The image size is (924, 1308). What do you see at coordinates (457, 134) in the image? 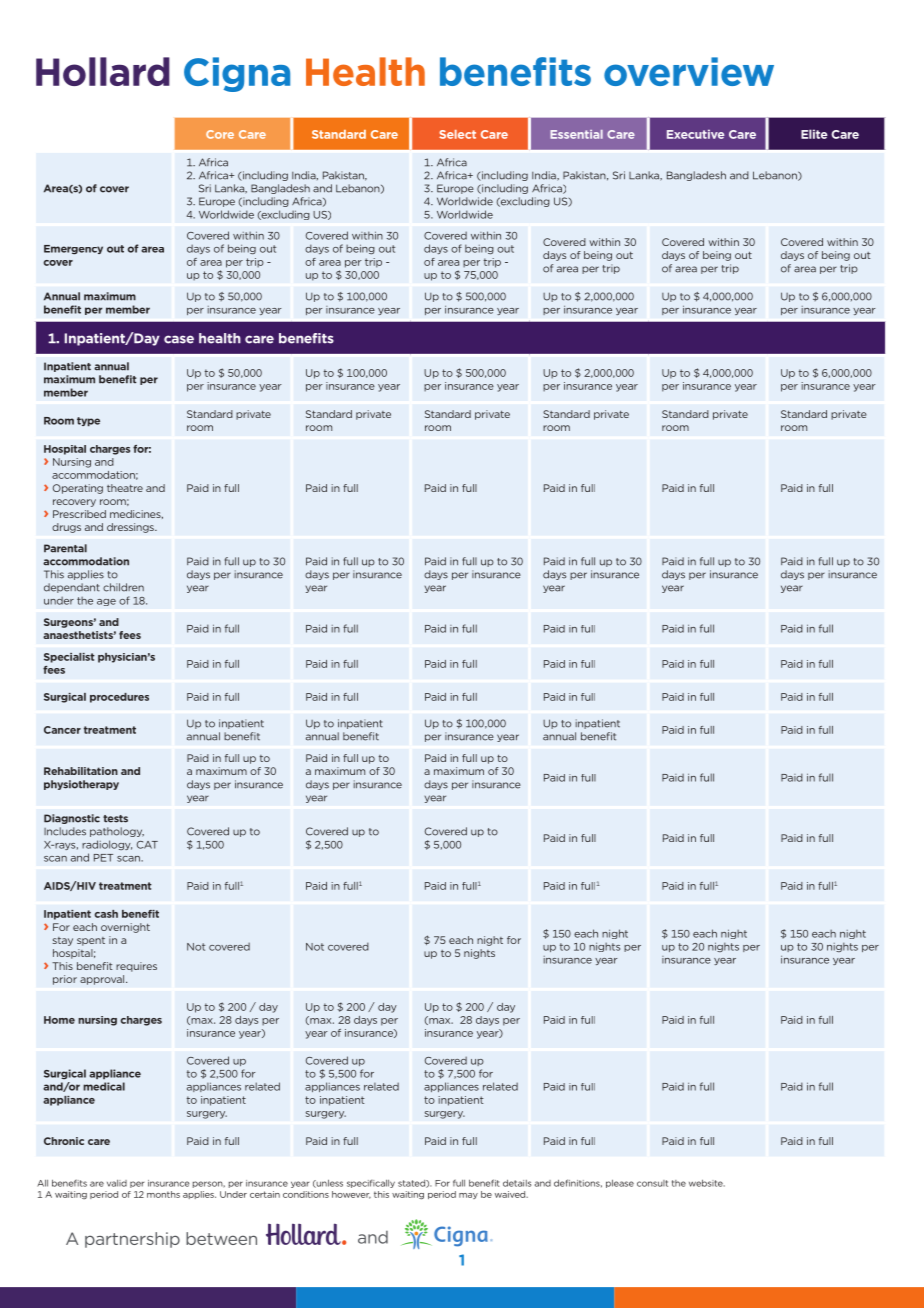
I see `Select` at bounding box center [457, 134].
